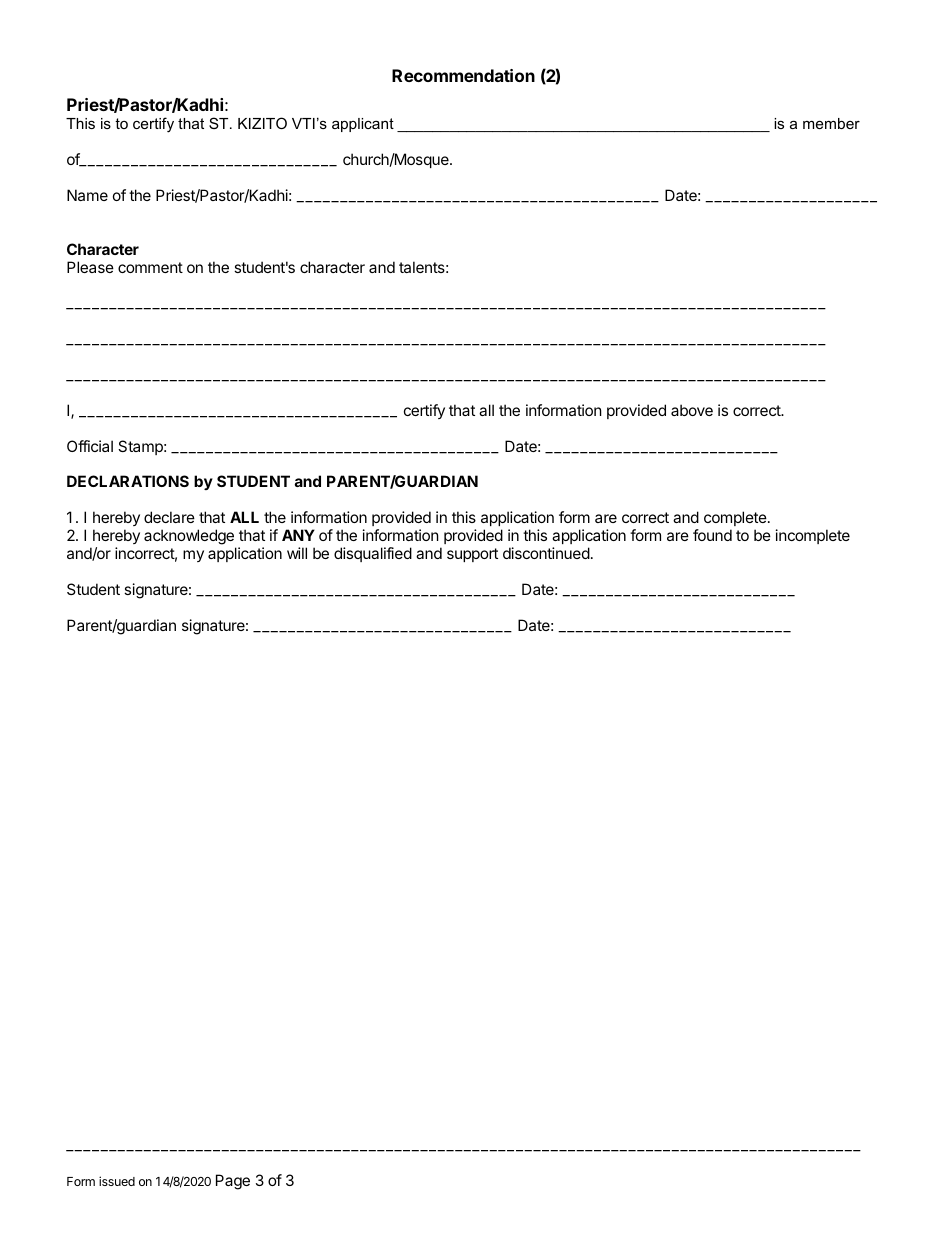 Image resolution: width=952 pixels, height=1233 pixels. What do you see at coordinates (233, 1182) in the screenshot?
I see `Page` at bounding box center [233, 1182].
